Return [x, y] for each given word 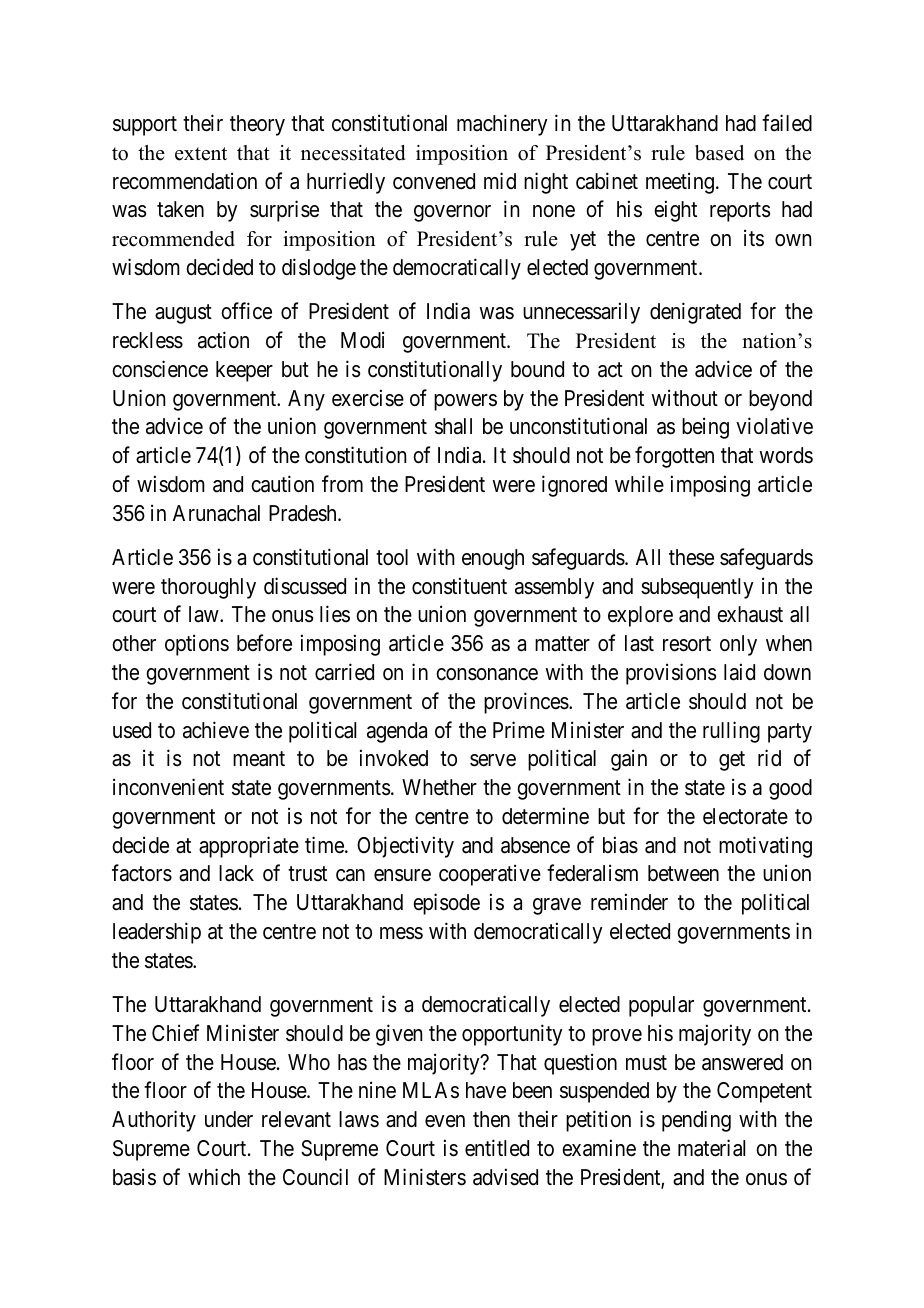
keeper [244, 371]
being [705, 428]
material [711, 1148]
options [197, 645]
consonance [487, 674]
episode [446, 904]
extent [201, 154]
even [445, 1121]
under [229, 1119]
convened [434, 181]
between [683, 873]
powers [465, 402]
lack [236, 873]
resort [687, 644]
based [719, 153]
